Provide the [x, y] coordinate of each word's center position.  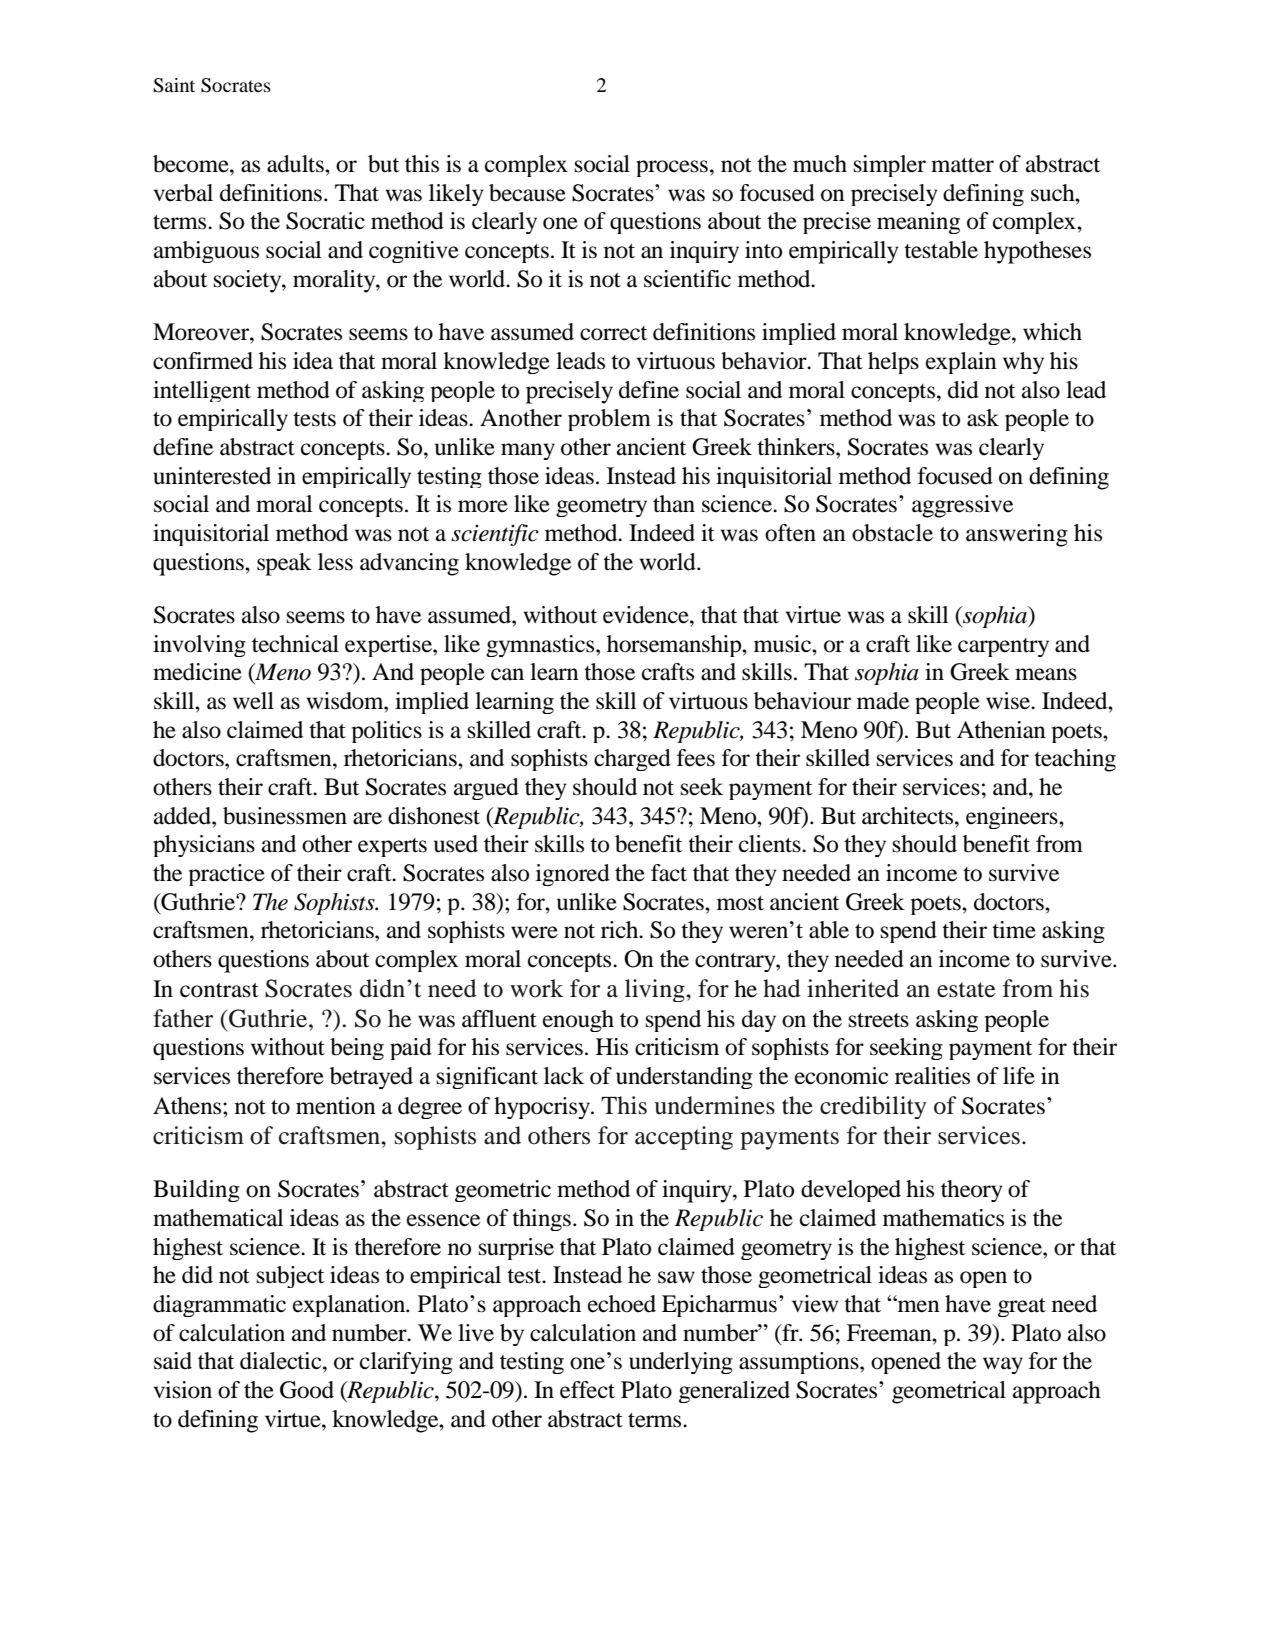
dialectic [282, 1361]
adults [296, 164]
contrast [219, 990]
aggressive [962, 506]
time [1014, 930]
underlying [681, 1363]
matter [962, 165]
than [674, 504]
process [672, 168]
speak [284, 564]
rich [621, 930]
